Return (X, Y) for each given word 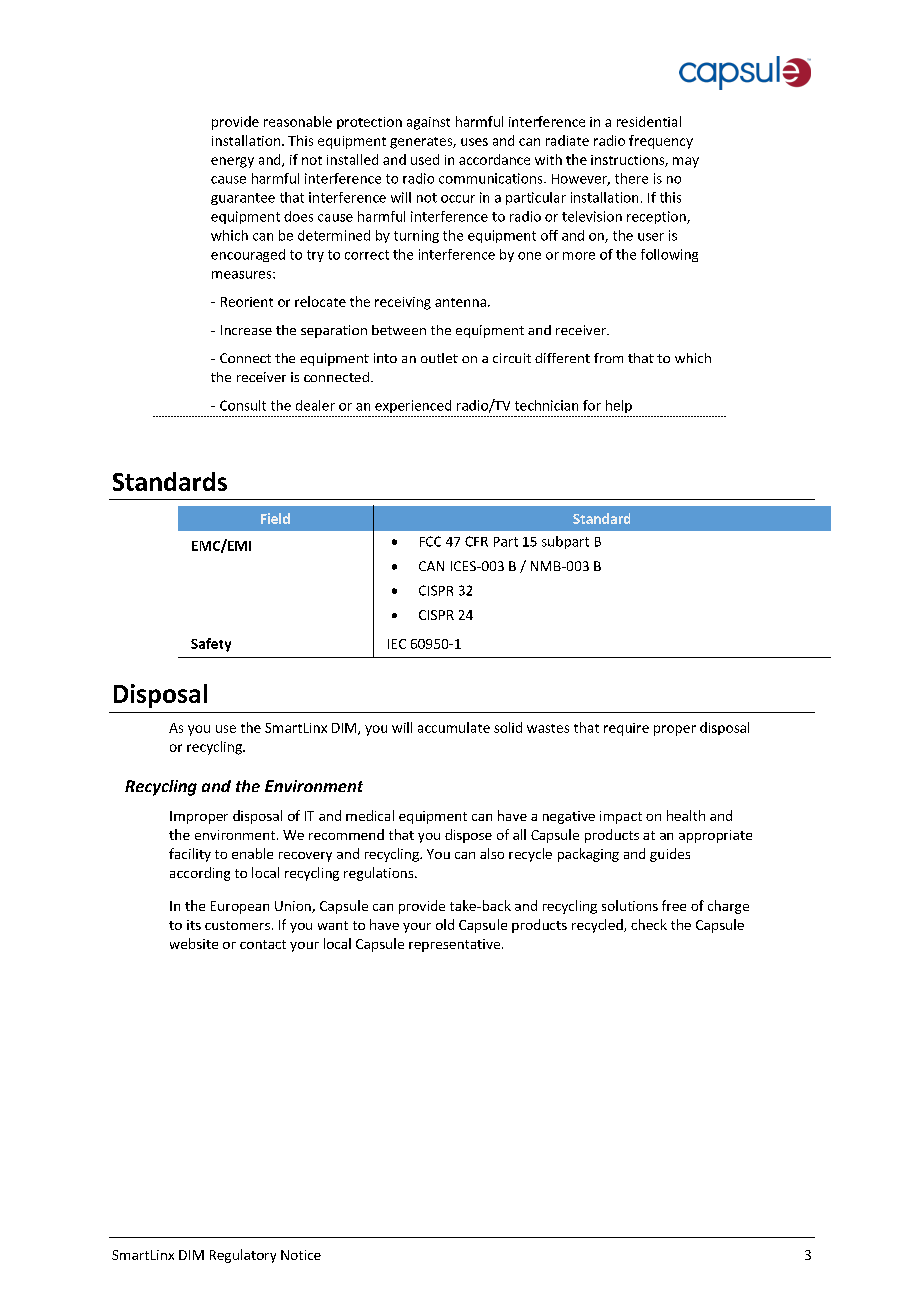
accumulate (454, 727)
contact (263, 944)
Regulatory (243, 1256)
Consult (243, 405)
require (626, 729)
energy (232, 162)
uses (474, 142)
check (649, 924)
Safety (211, 645)
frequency (661, 142)
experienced (413, 406)
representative (456, 945)
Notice (301, 1255)
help (619, 406)
